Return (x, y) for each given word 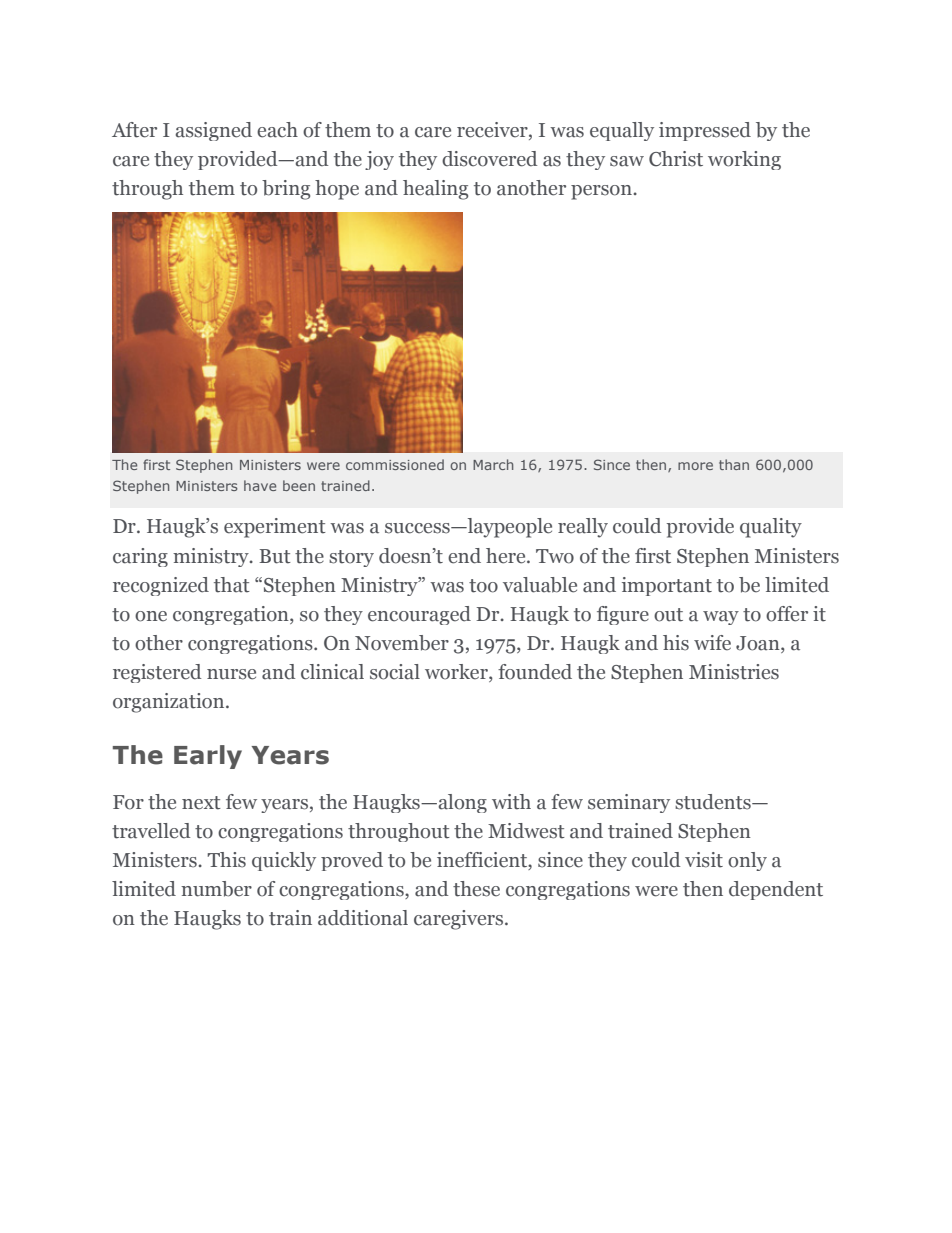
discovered (489, 159)
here (507, 556)
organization (170, 703)
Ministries (734, 672)
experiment (275, 528)
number (216, 889)
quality (771, 528)
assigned (213, 131)
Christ (676, 159)
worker (457, 673)
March (493, 464)
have (260, 485)
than (734, 464)
